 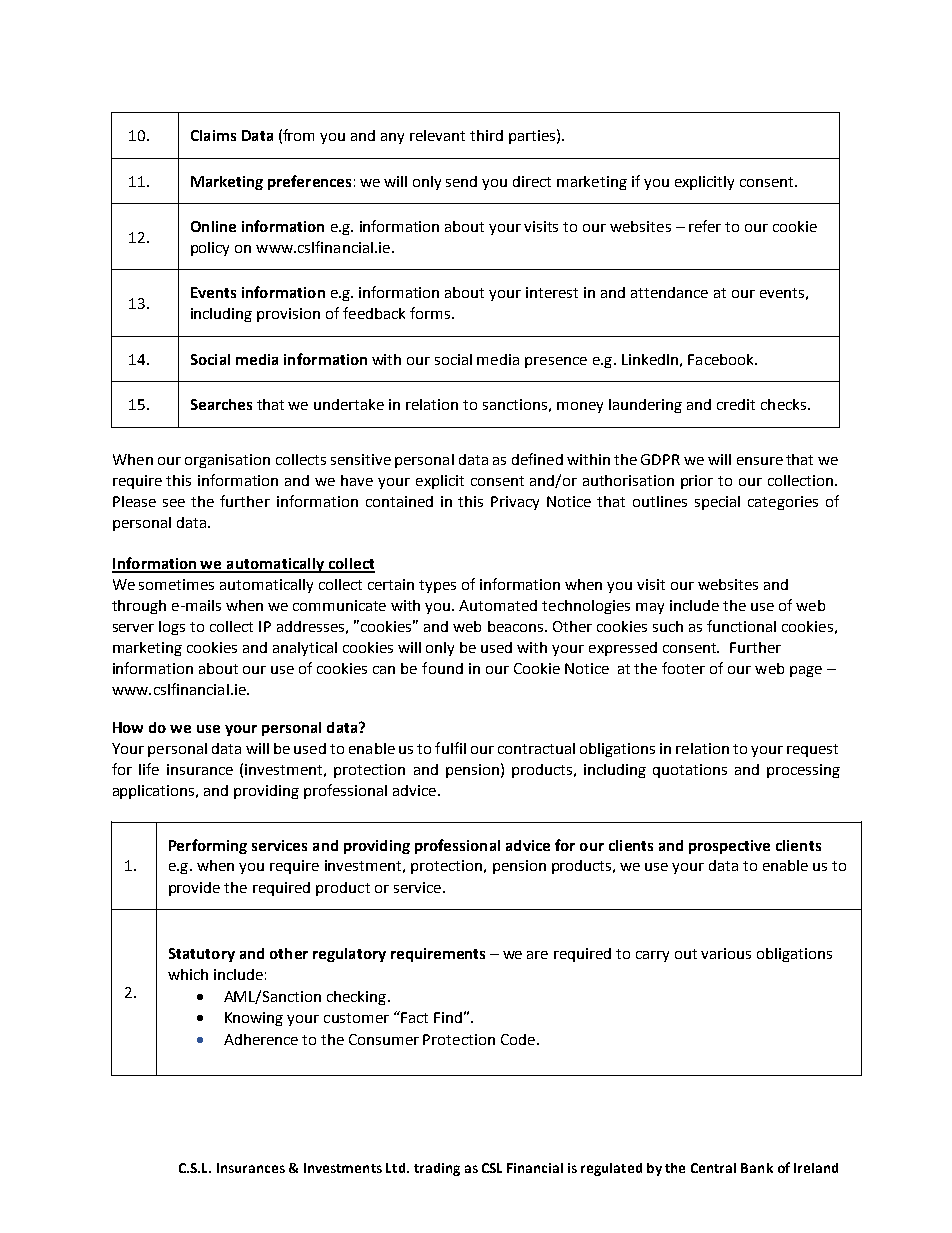 I want to click on trading, so click(x=437, y=1169).
